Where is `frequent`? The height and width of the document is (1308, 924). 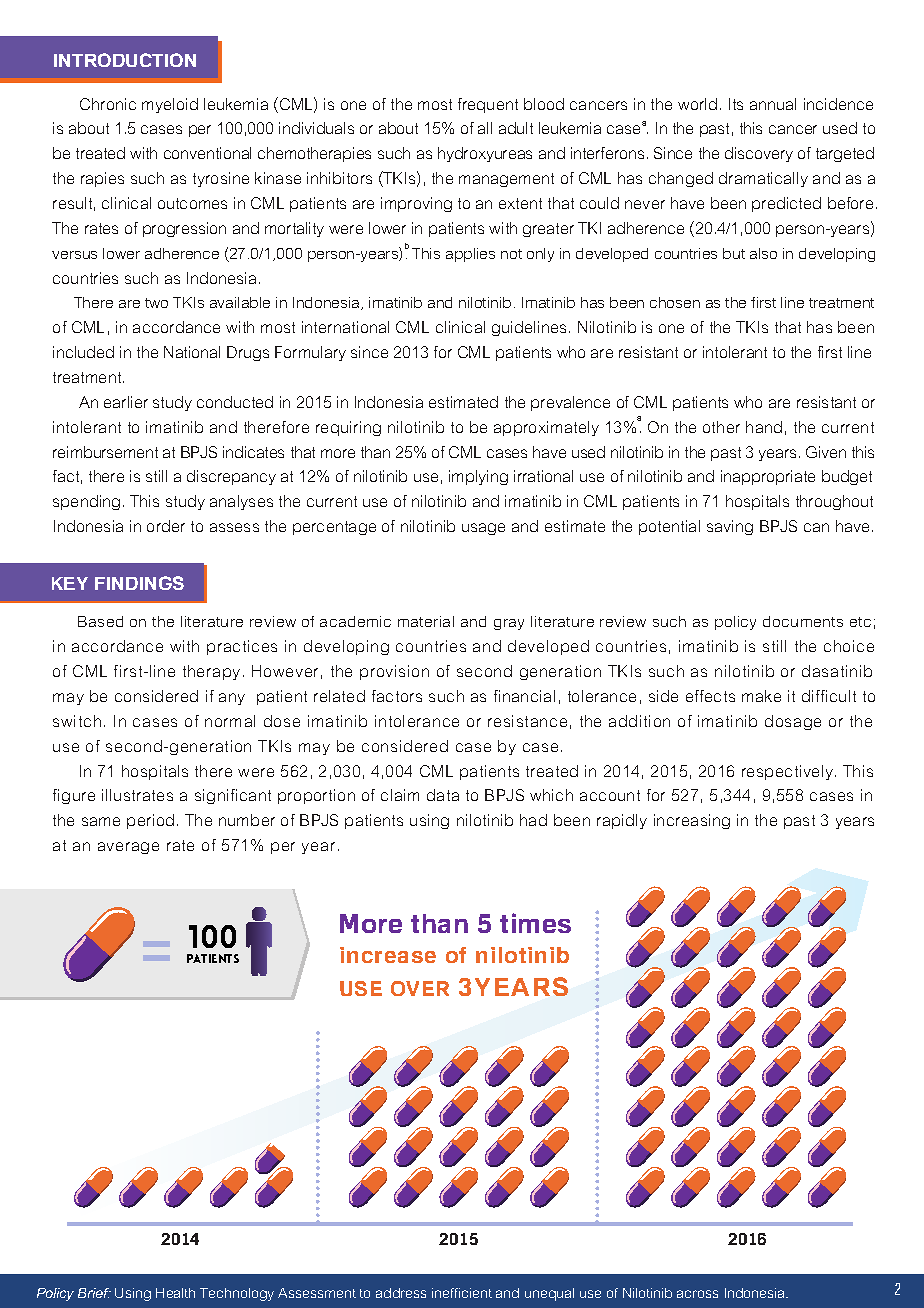
frequent is located at coordinates (488, 105).
